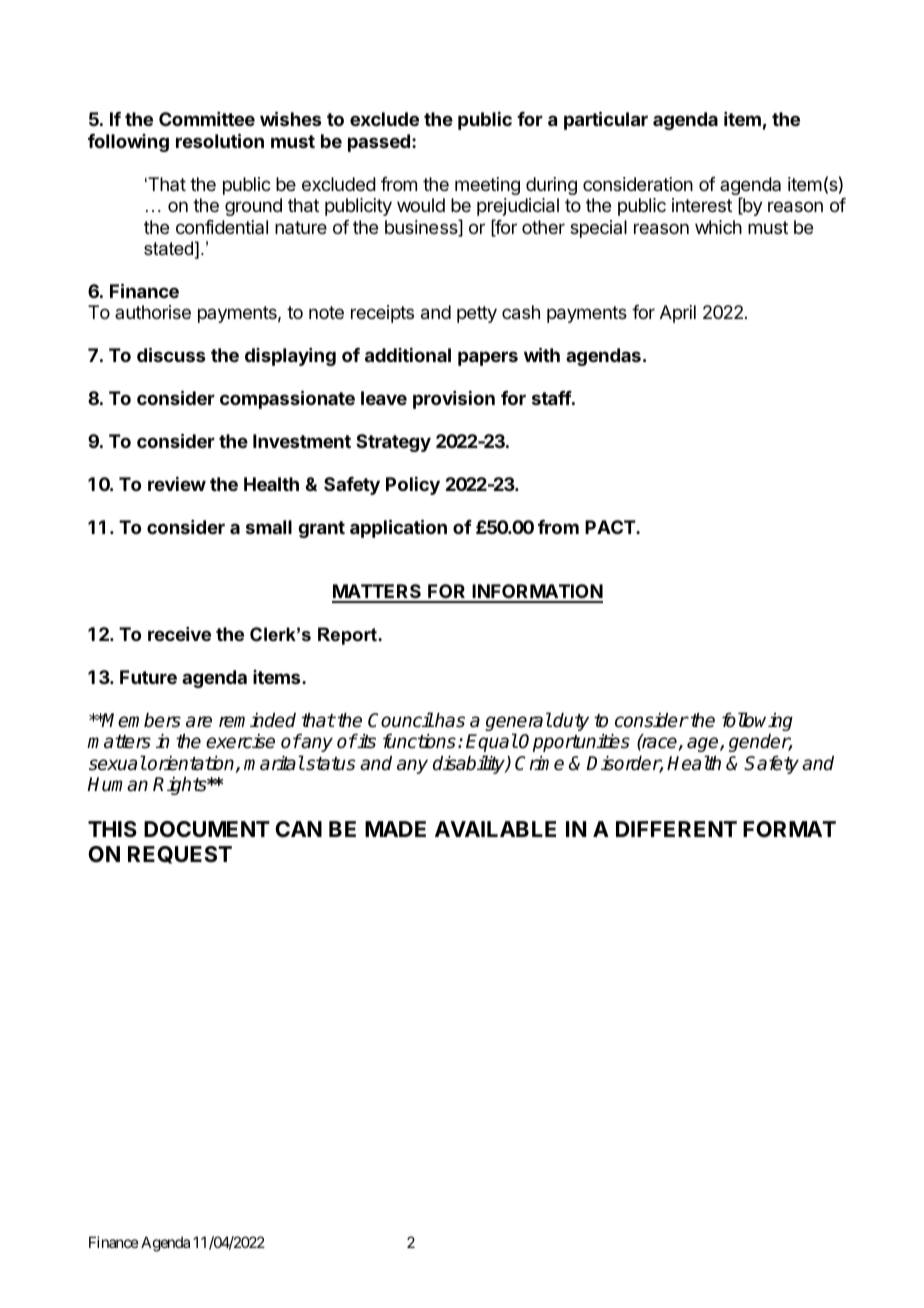 The width and height of the document is (924, 1308). What do you see at coordinates (606, 120) in the document?
I see `particular` at bounding box center [606, 120].
